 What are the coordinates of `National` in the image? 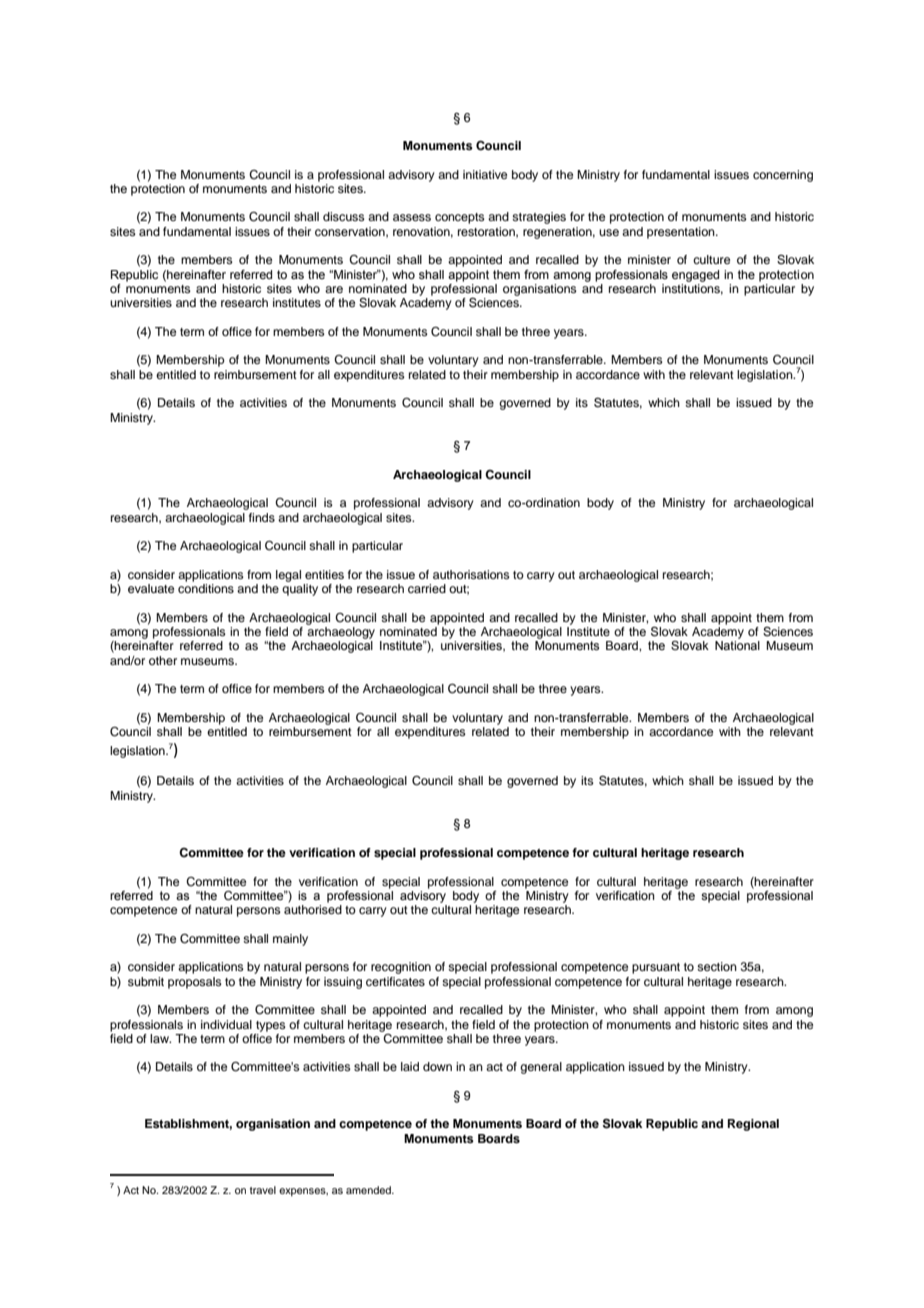 It's located at (737, 645).
